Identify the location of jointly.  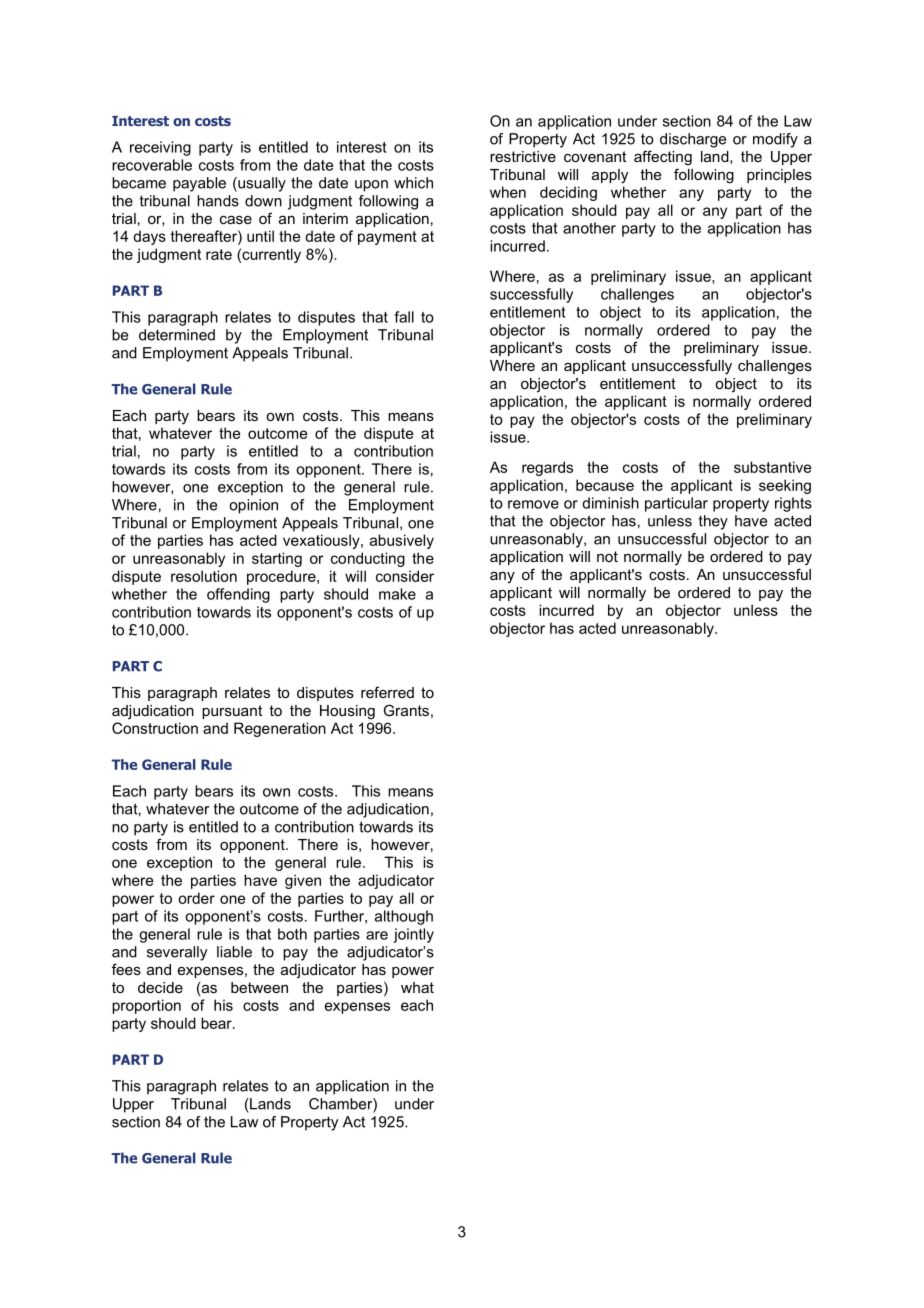
(413, 935).
